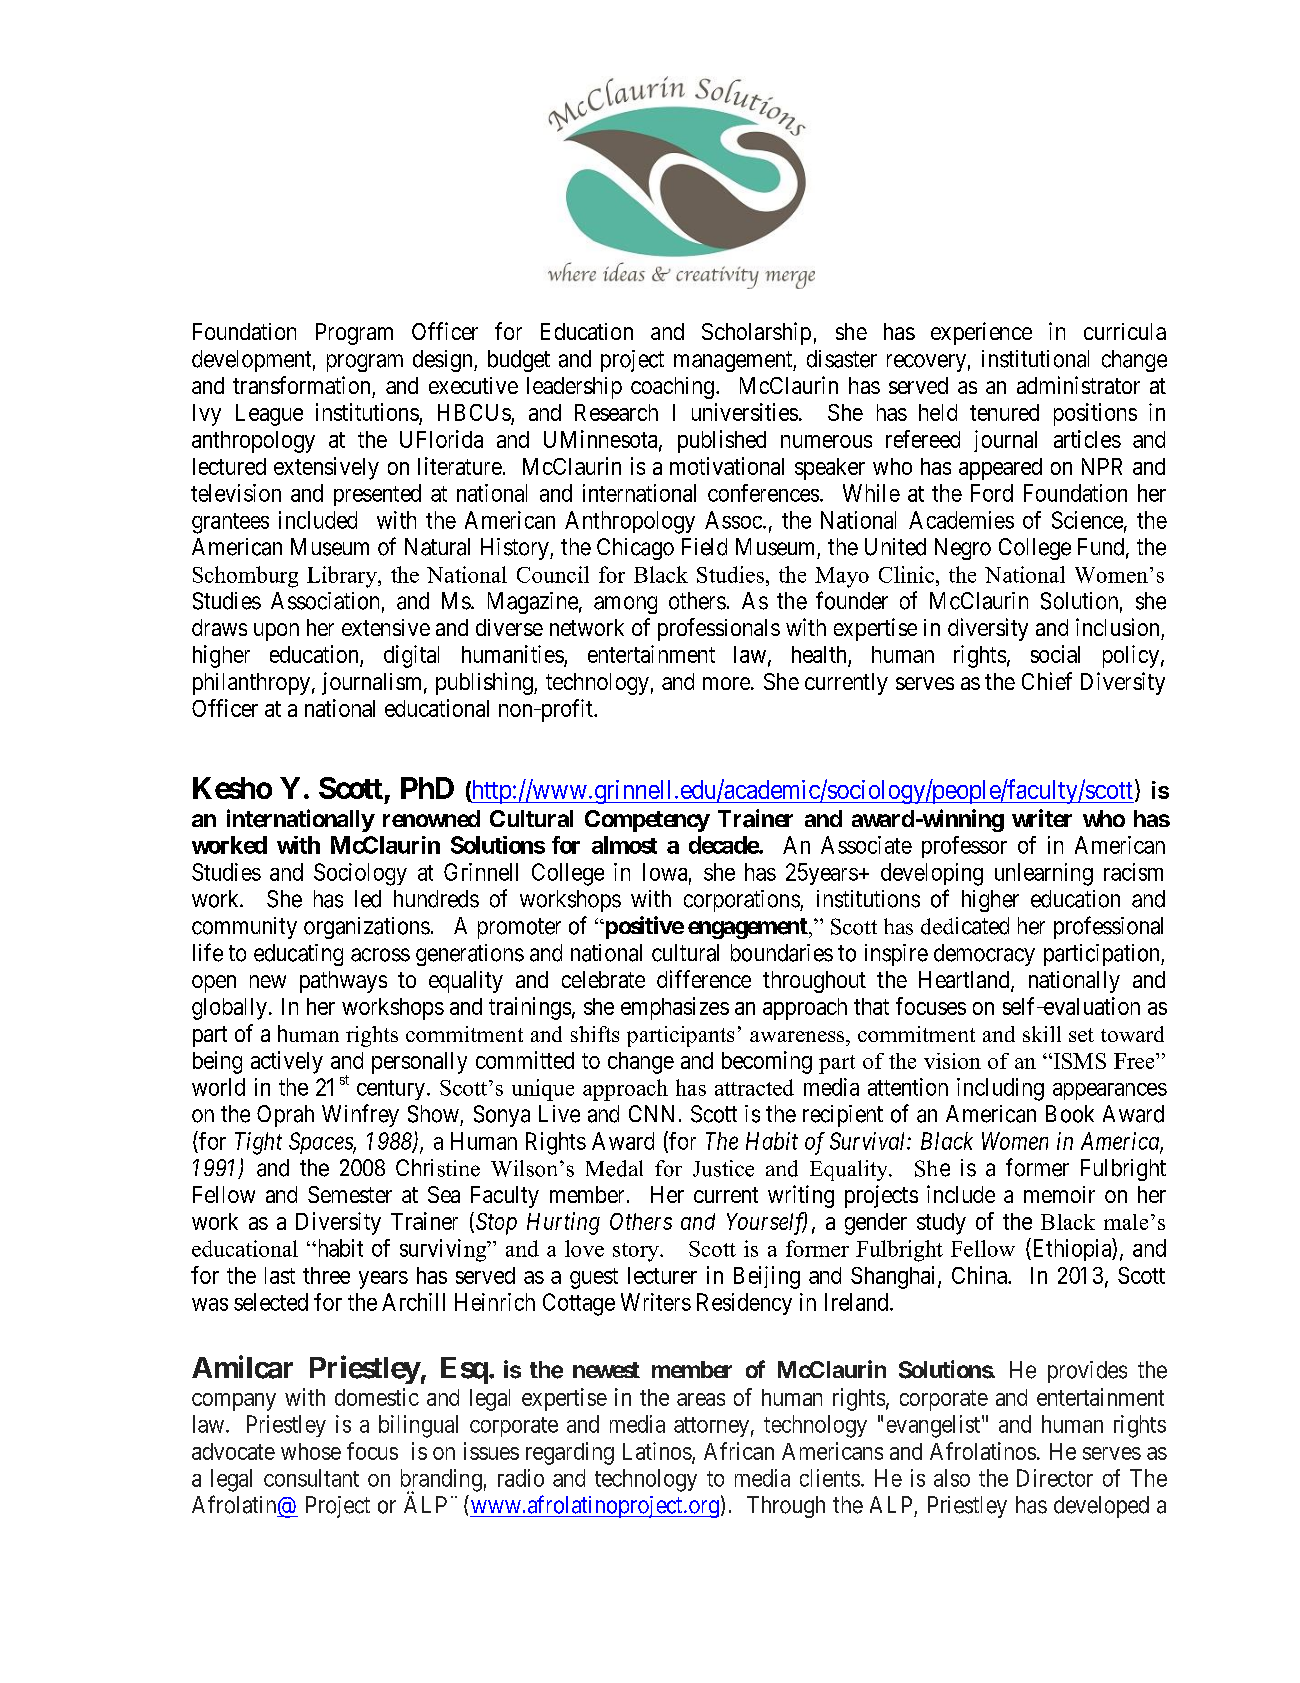 Image resolution: width=1300 pixels, height=1683 pixels. I want to click on transformation, so click(301, 385).
